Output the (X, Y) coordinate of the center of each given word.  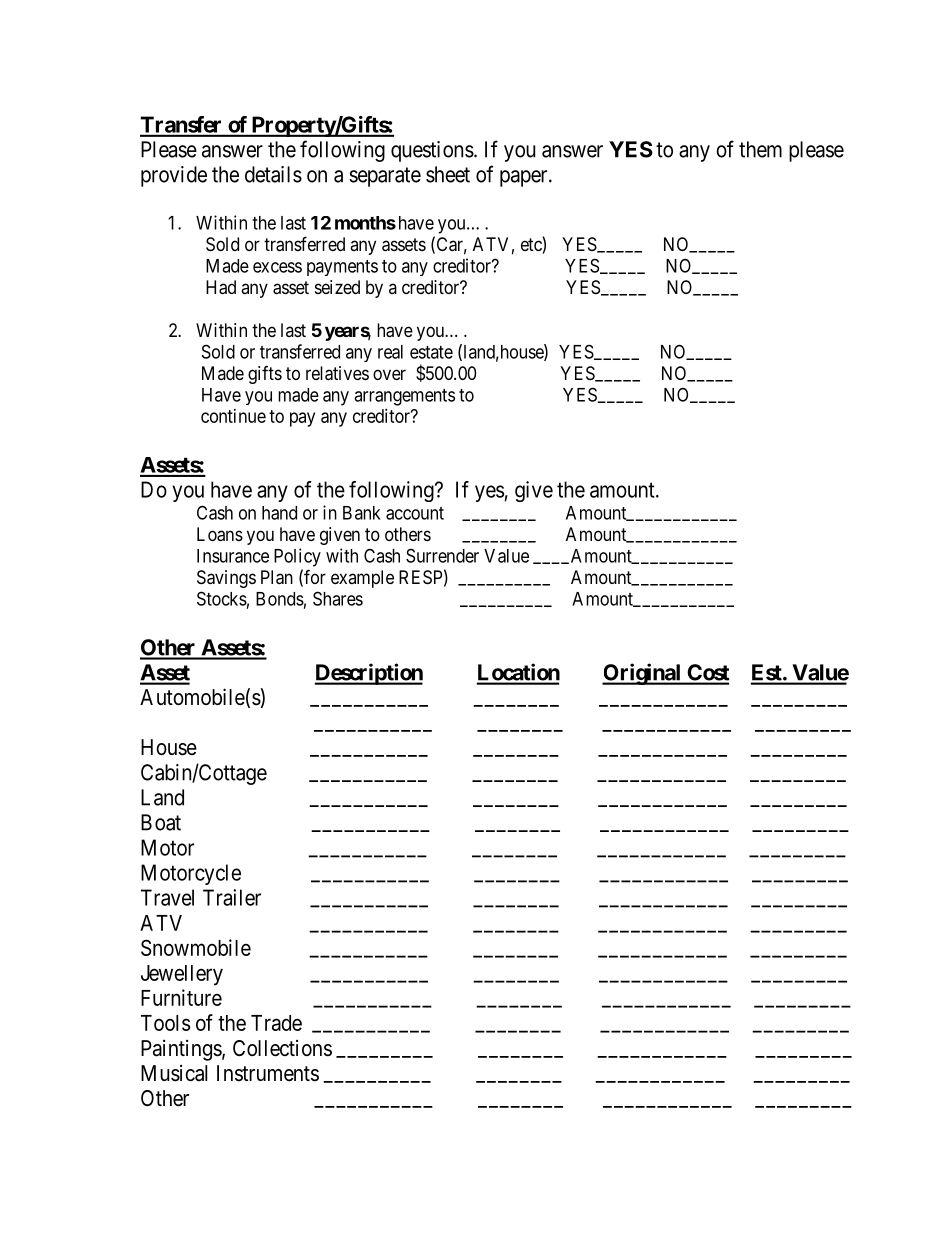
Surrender (442, 555)
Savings (226, 579)
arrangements (404, 397)
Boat (161, 822)
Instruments (268, 1073)
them (760, 149)
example (362, 579)
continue (233, 416)
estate (431, 352)
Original (642, 674)
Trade (276, 1023)
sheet (448, 174)
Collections (282, 1048)
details (273, 174)
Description (369, 674)
